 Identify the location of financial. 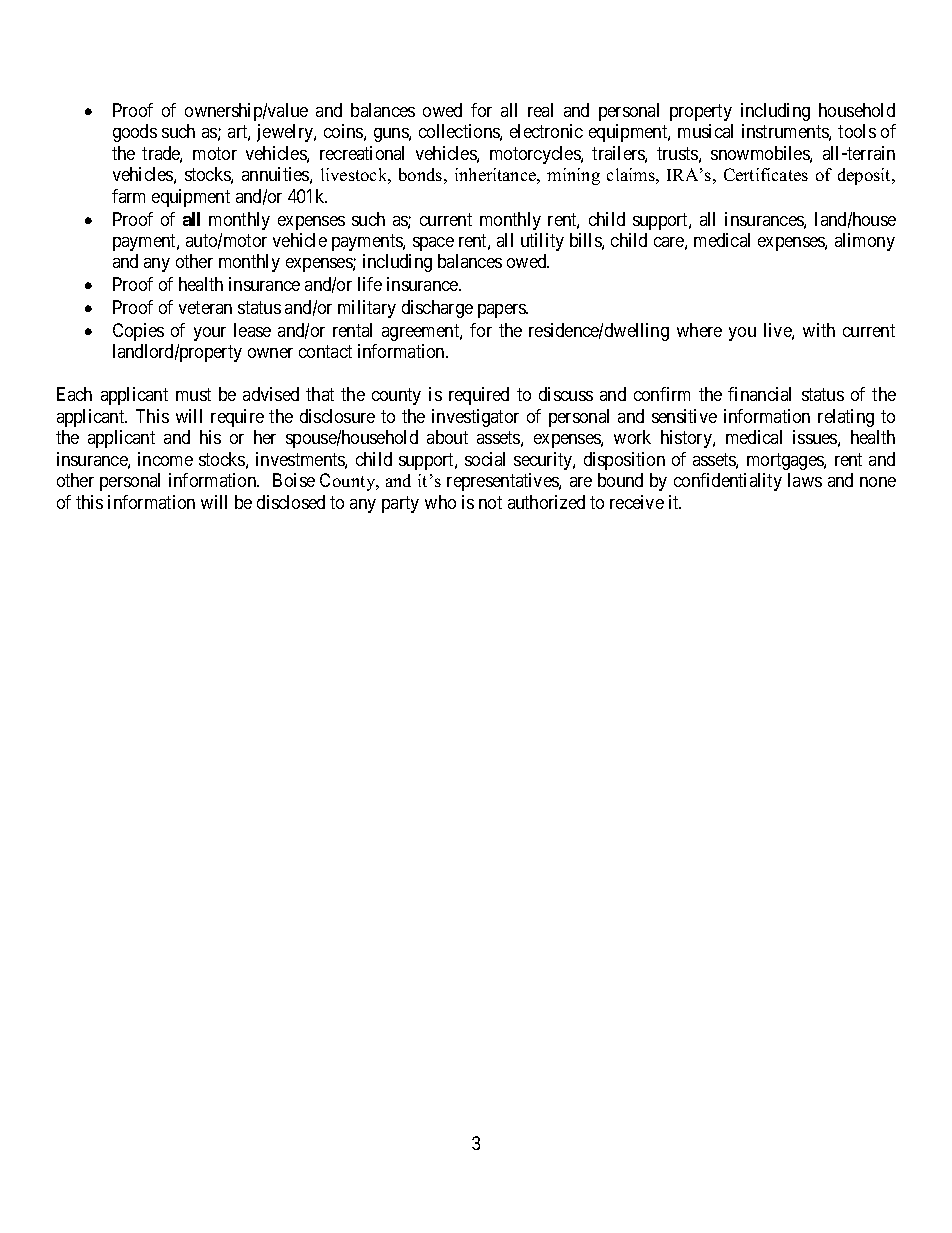
(759, 394).
